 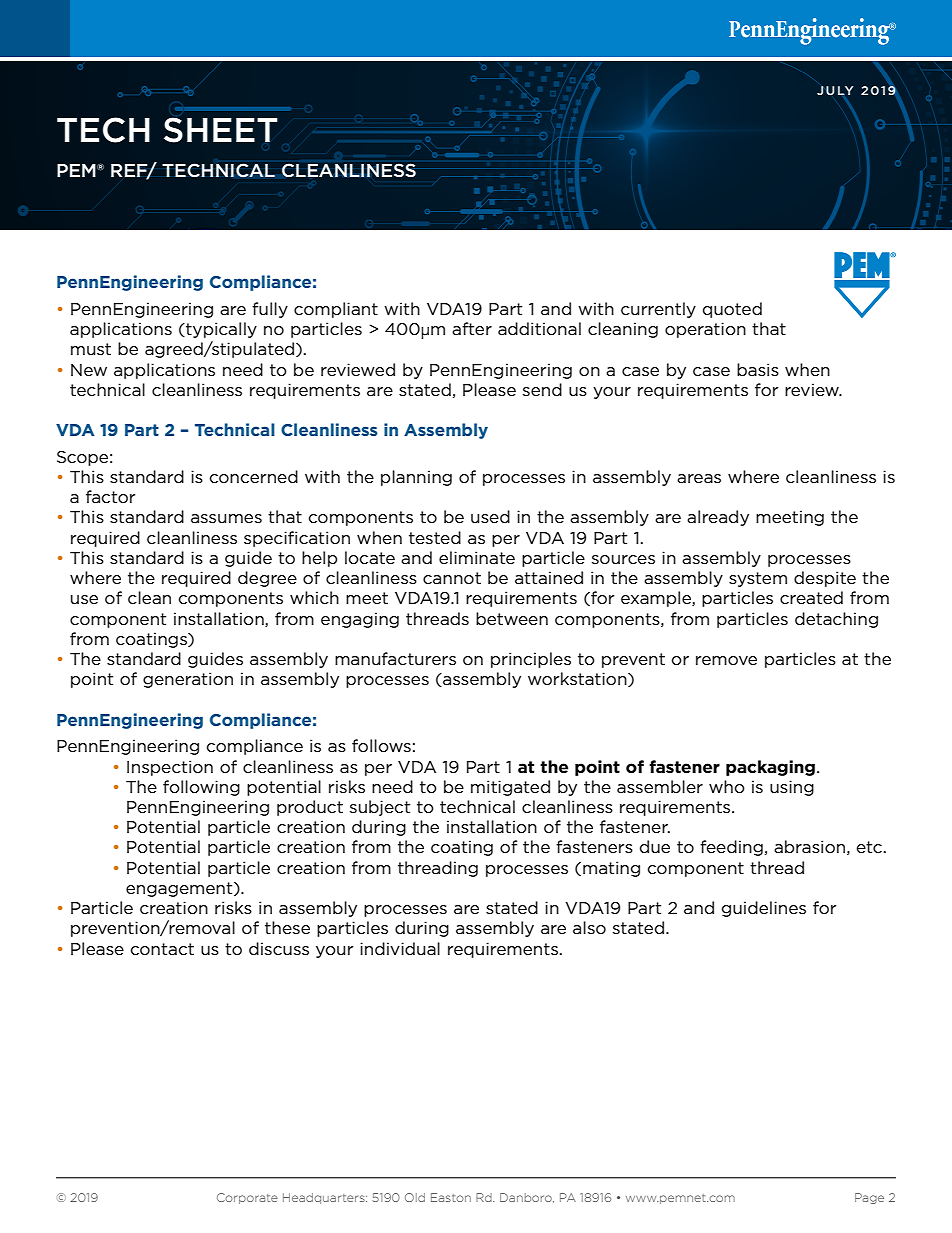 I want to click on remove, so click(x=726, y=660).
